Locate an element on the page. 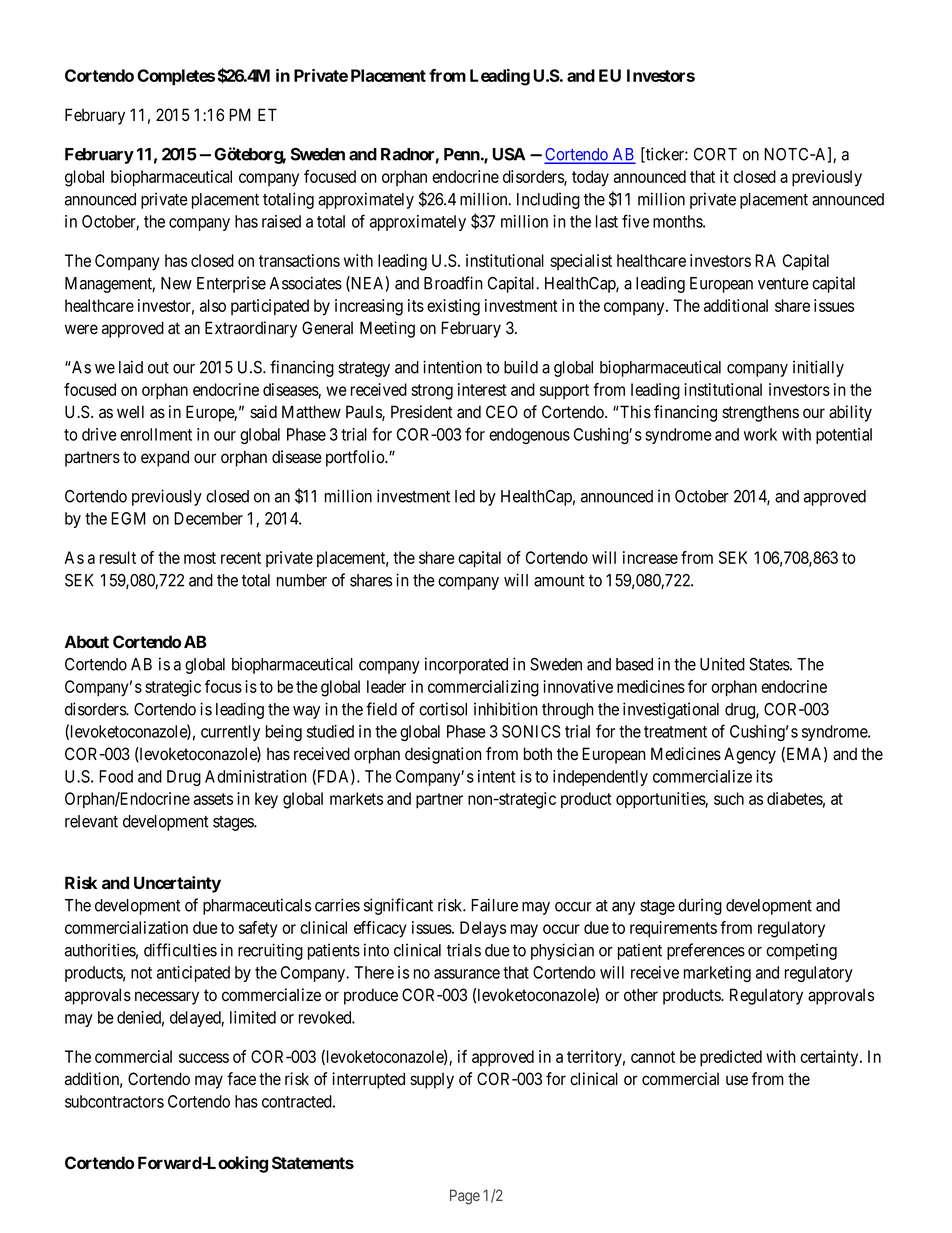 The height and width of the page is (1233, 952). About is located at coordinates (87, 641).
